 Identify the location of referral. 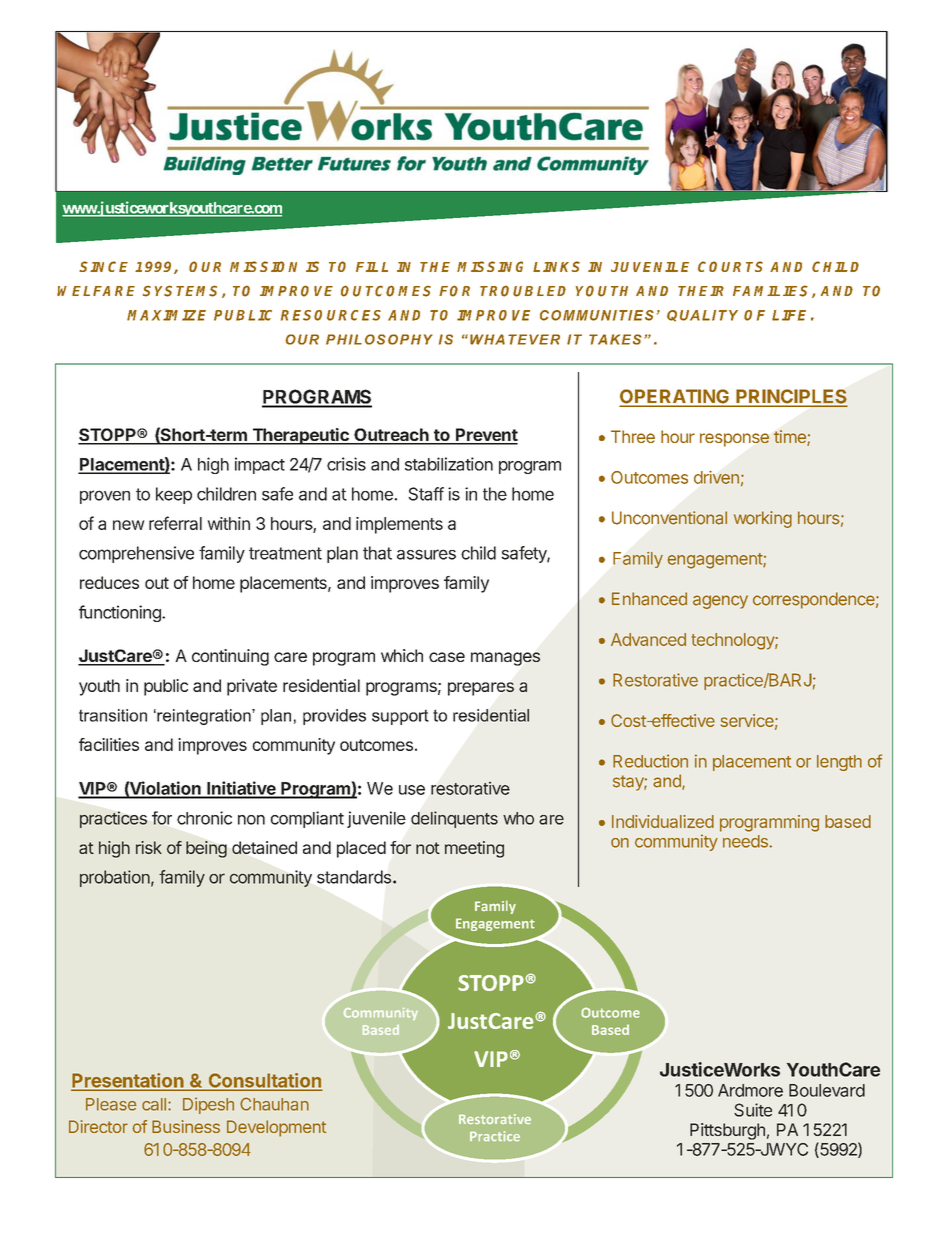
(175, 523).
